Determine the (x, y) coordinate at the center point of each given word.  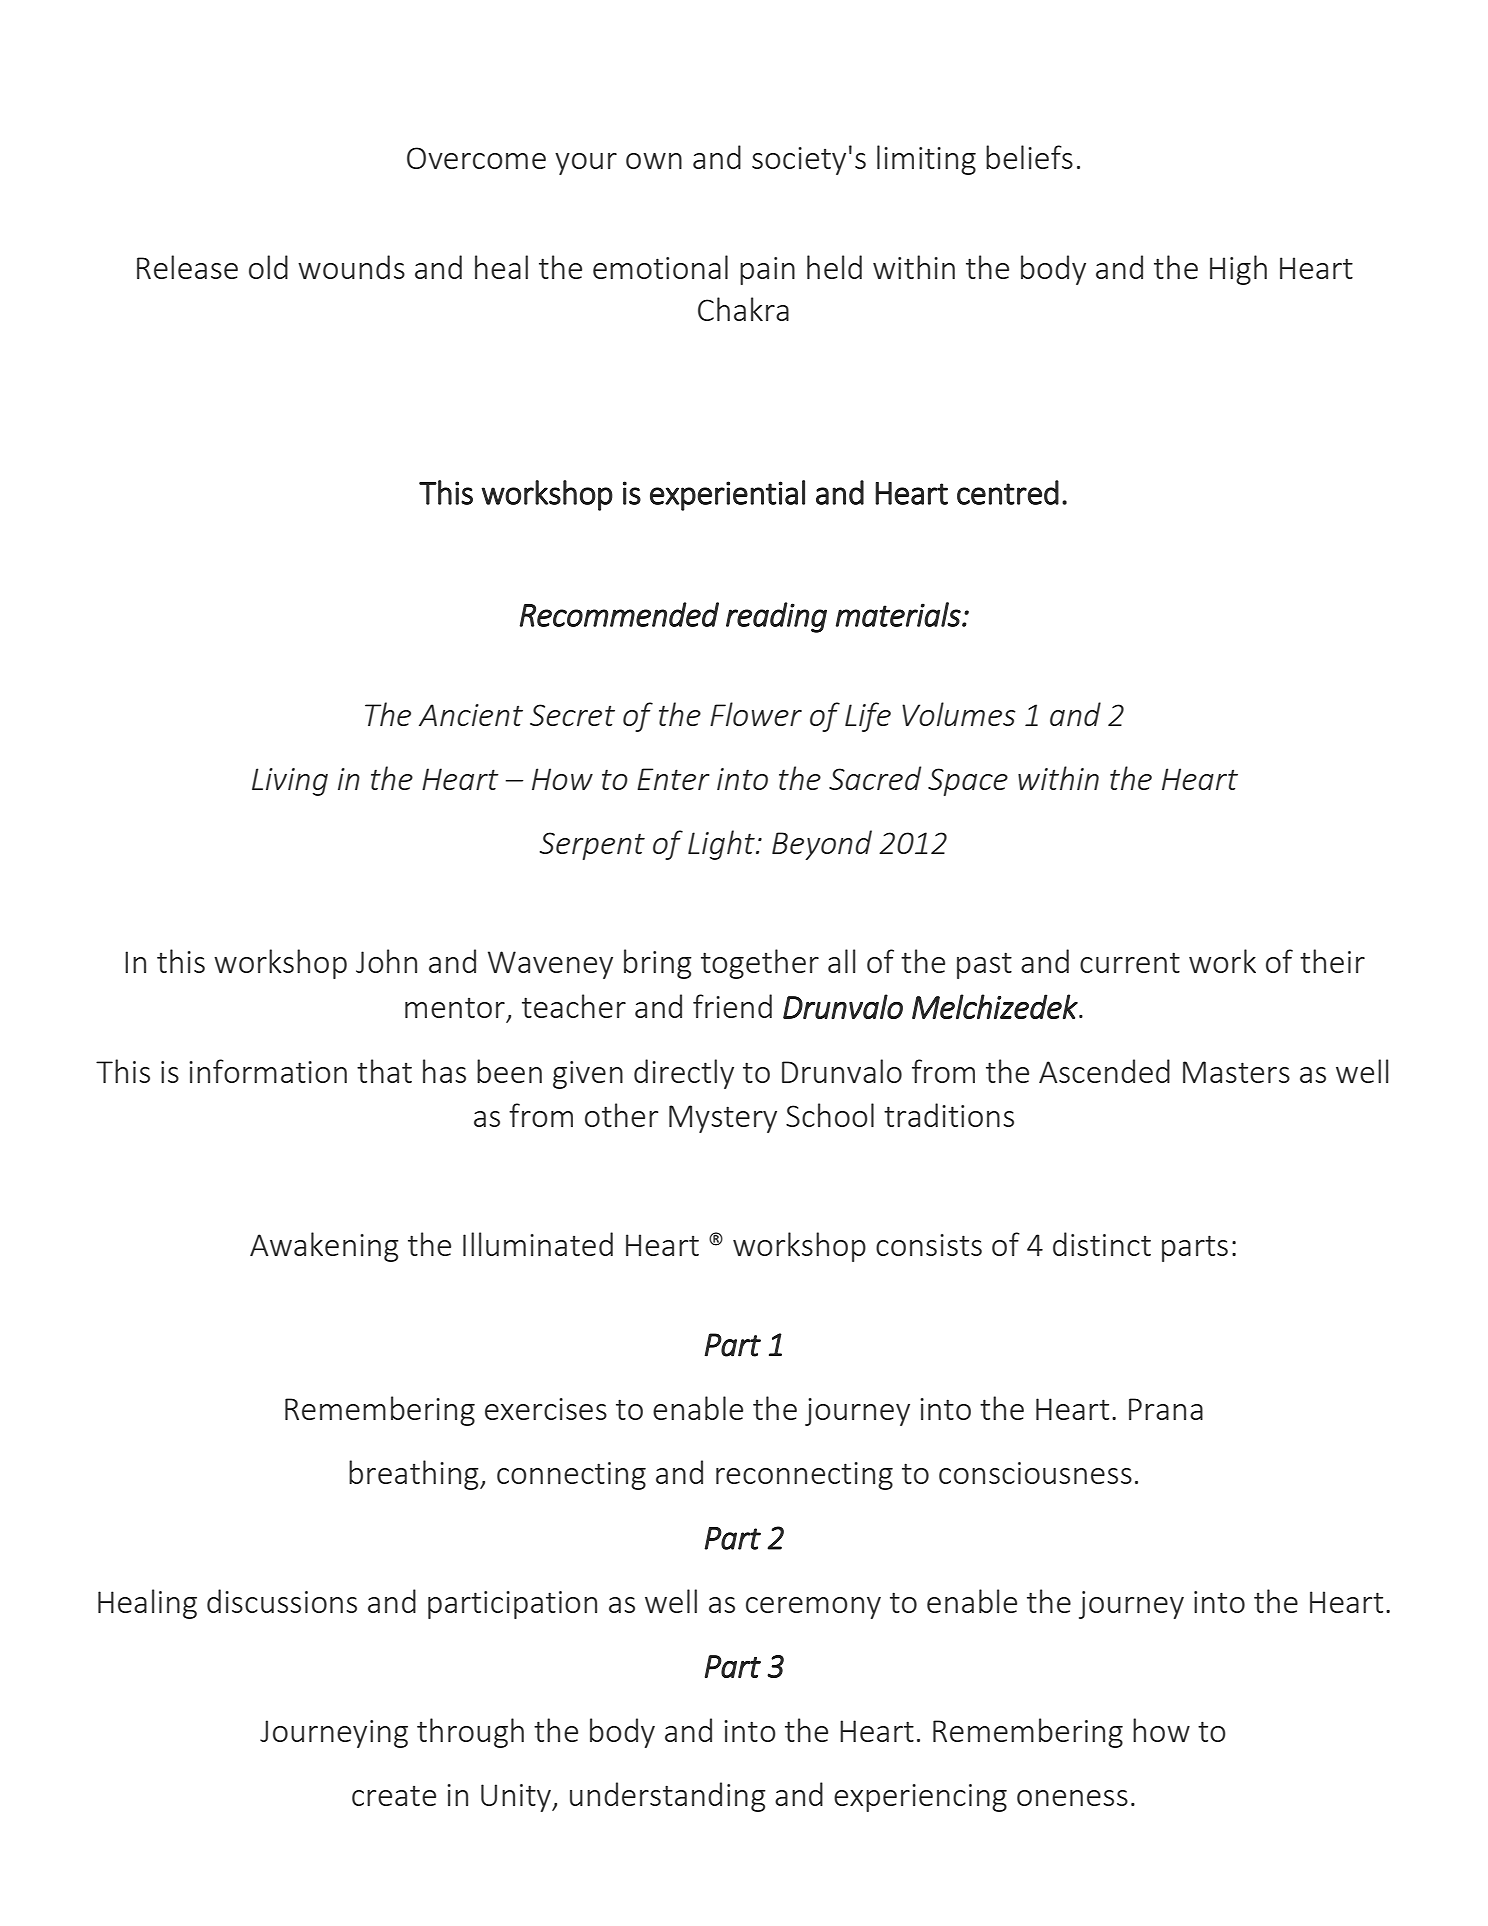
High (1238, 270)
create (394, 1796)
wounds (351, 267)
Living (290, 782)
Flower (756, 714)
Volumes (959, 714)
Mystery (723, 1119)
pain (767, 271)
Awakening (324, 1247)
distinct (1102, 1244)
